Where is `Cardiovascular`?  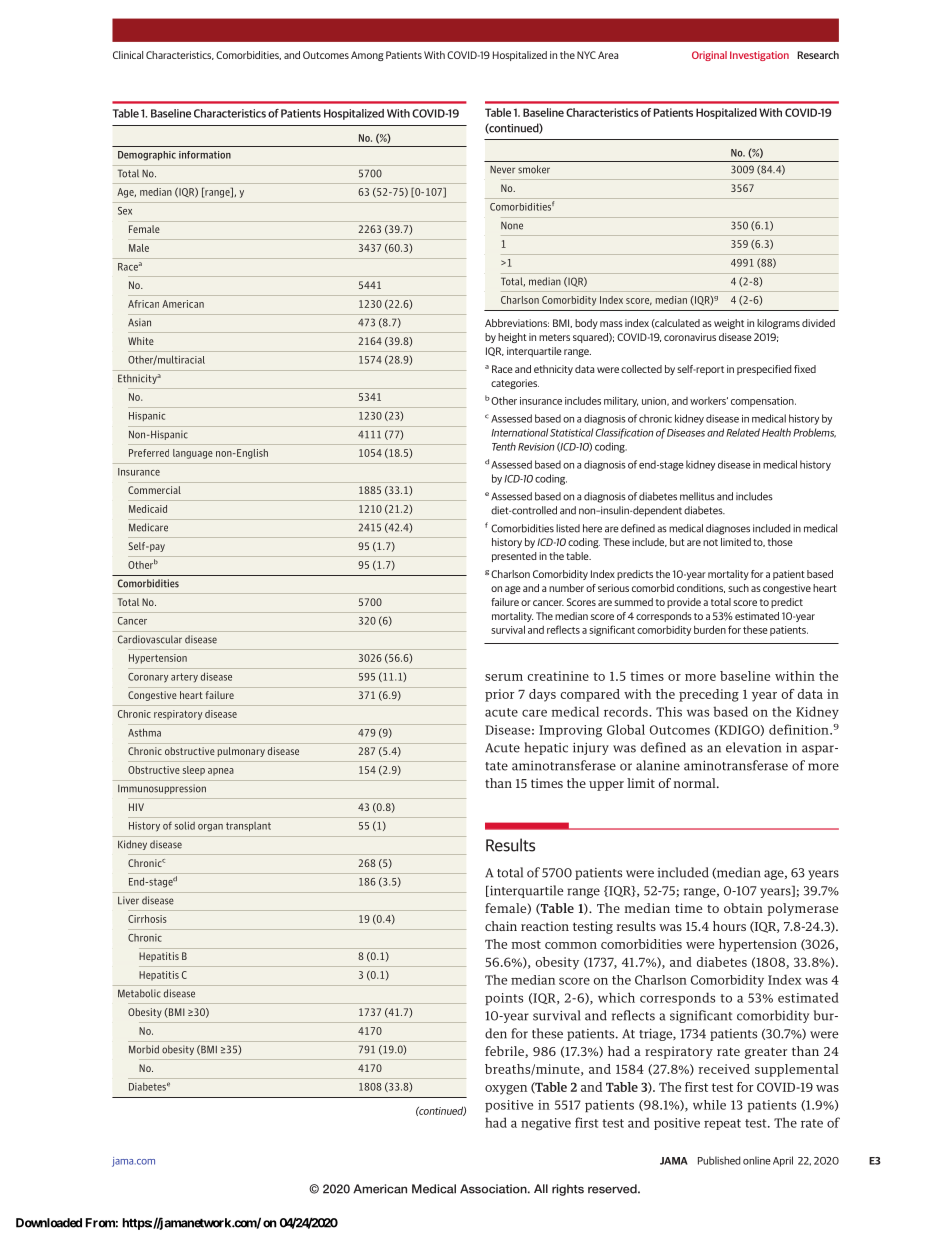
Cardiovascular is located at coordinates (150, 639).
